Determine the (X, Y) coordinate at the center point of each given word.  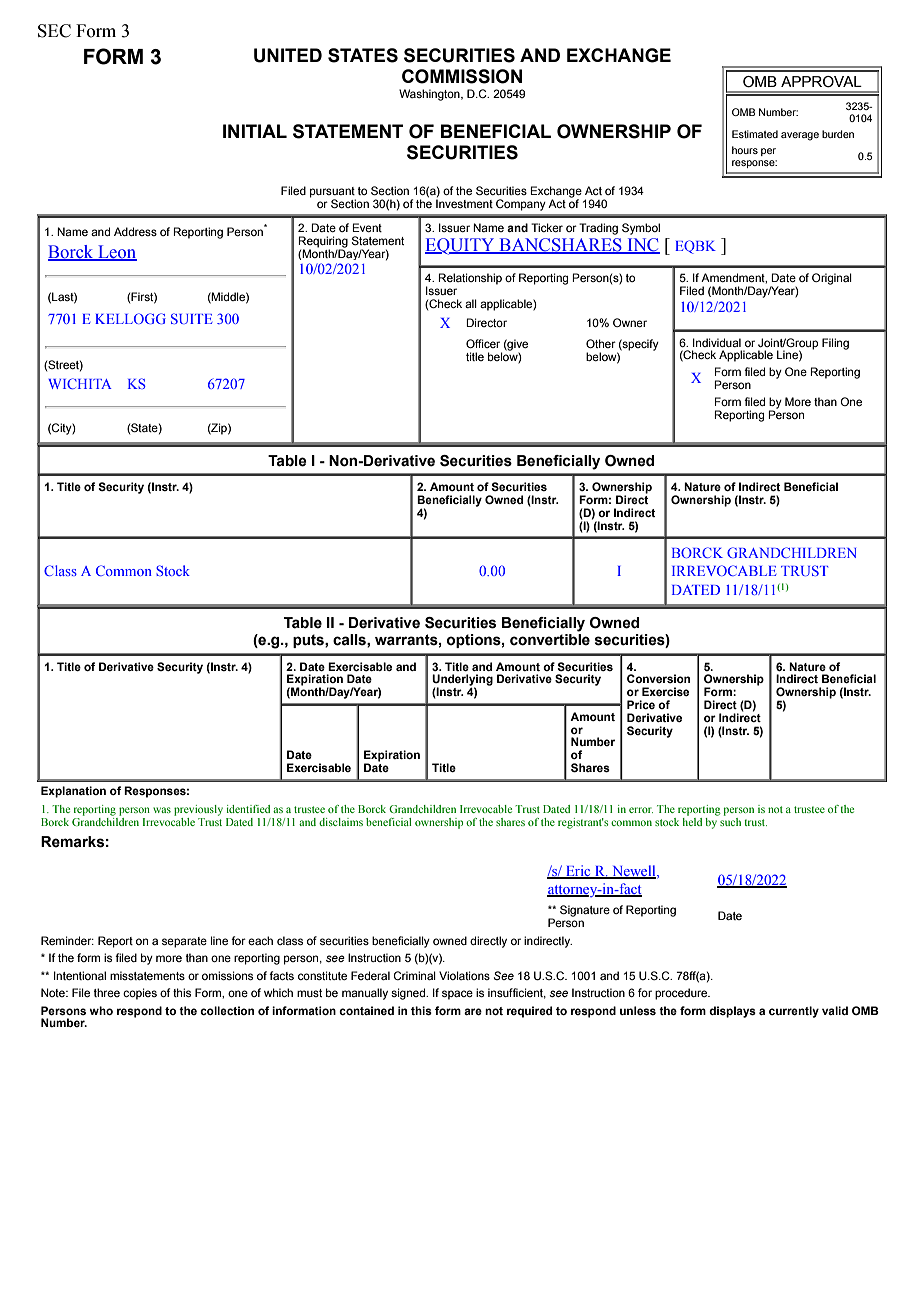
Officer (483, 343)
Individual (717, 342)
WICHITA (80, 383)
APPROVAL (821, 82)
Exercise (665, 691)
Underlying (462, 681)
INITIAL (255, 131)
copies (140, 994)
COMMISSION (462, 76)
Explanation (73, 792)
